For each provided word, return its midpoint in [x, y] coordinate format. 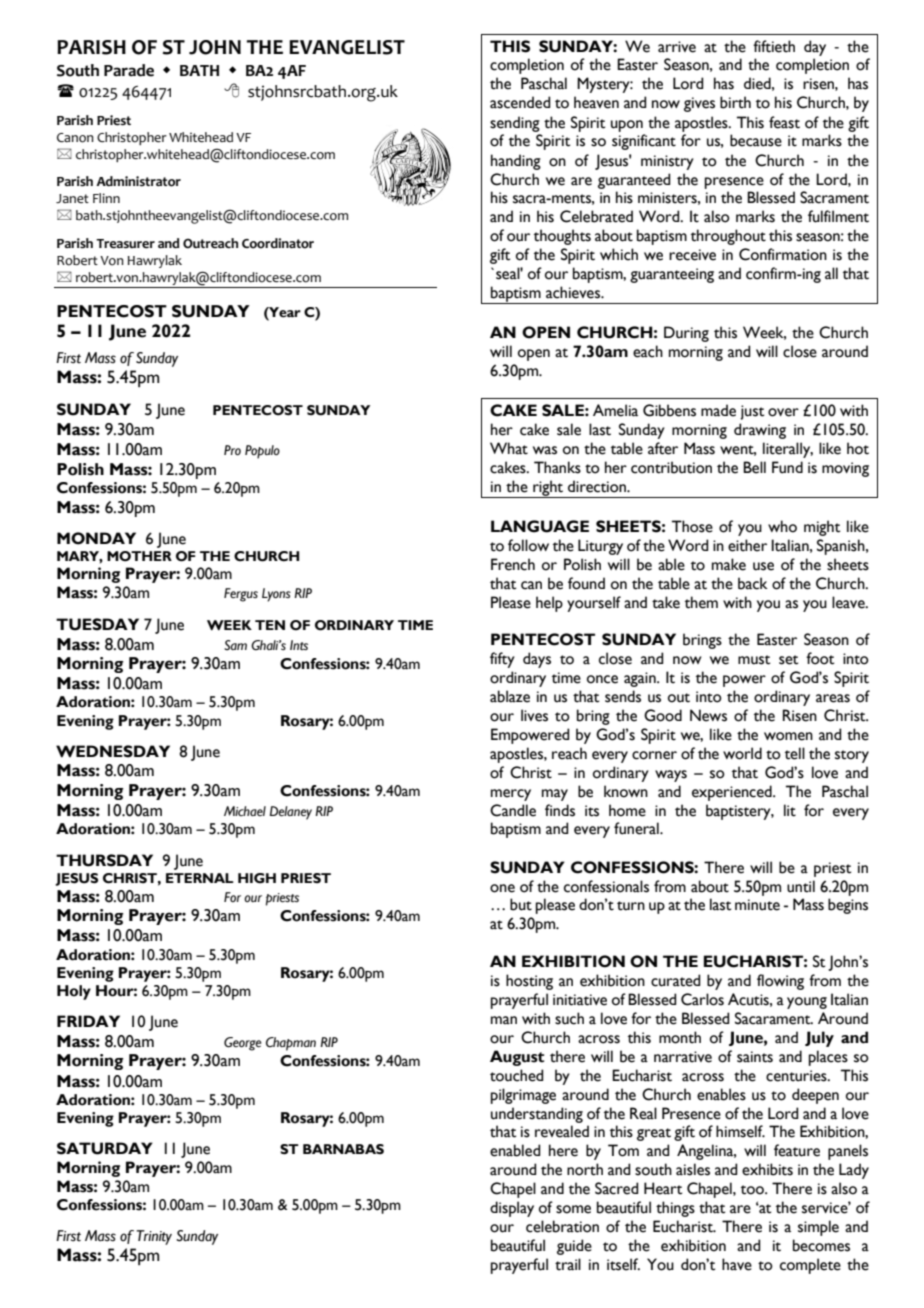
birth [735, 102]
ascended [520, 102]
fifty [502, 660]
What [509, 448]
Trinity [154, 1237]
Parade [129, 70]
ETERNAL [200, 878]
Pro [232, 450]
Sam [235, 645]
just [752, 412]
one [502, 888]
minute [757, 905]
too [753, 1190]
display [512, 1209]
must [754, 660]
